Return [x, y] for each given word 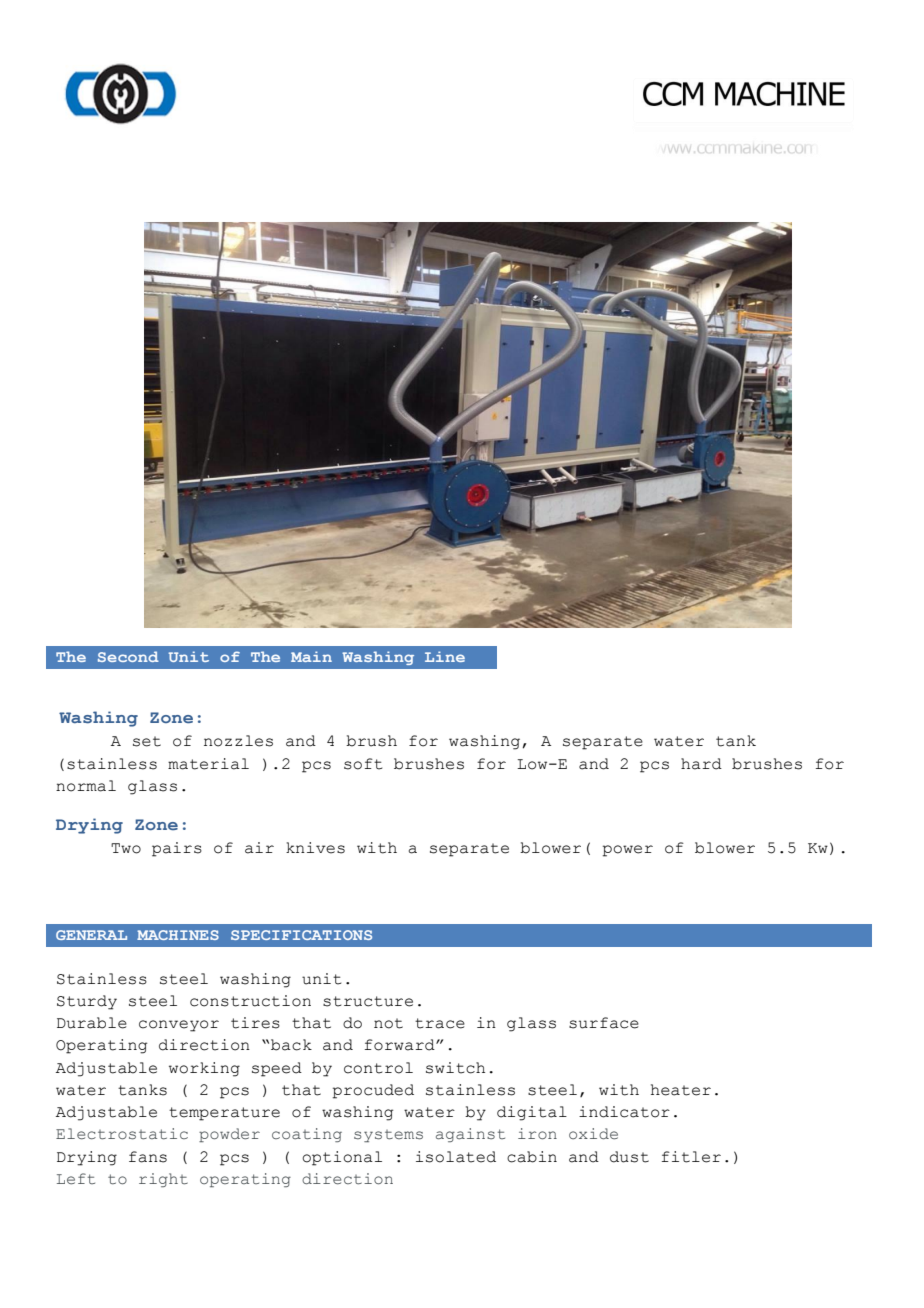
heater [681, 1090]
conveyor [179, 1026]
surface [604, 1023]
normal [86, 786]
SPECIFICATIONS [301, 935]
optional [342, 1158]
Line [445, 656]
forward [401, 1045]
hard [701, 764]
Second [128, 656]
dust [629, 1157]
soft [363, 764]
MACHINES [178, 935]
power [628, 851]
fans [148, 1157]
